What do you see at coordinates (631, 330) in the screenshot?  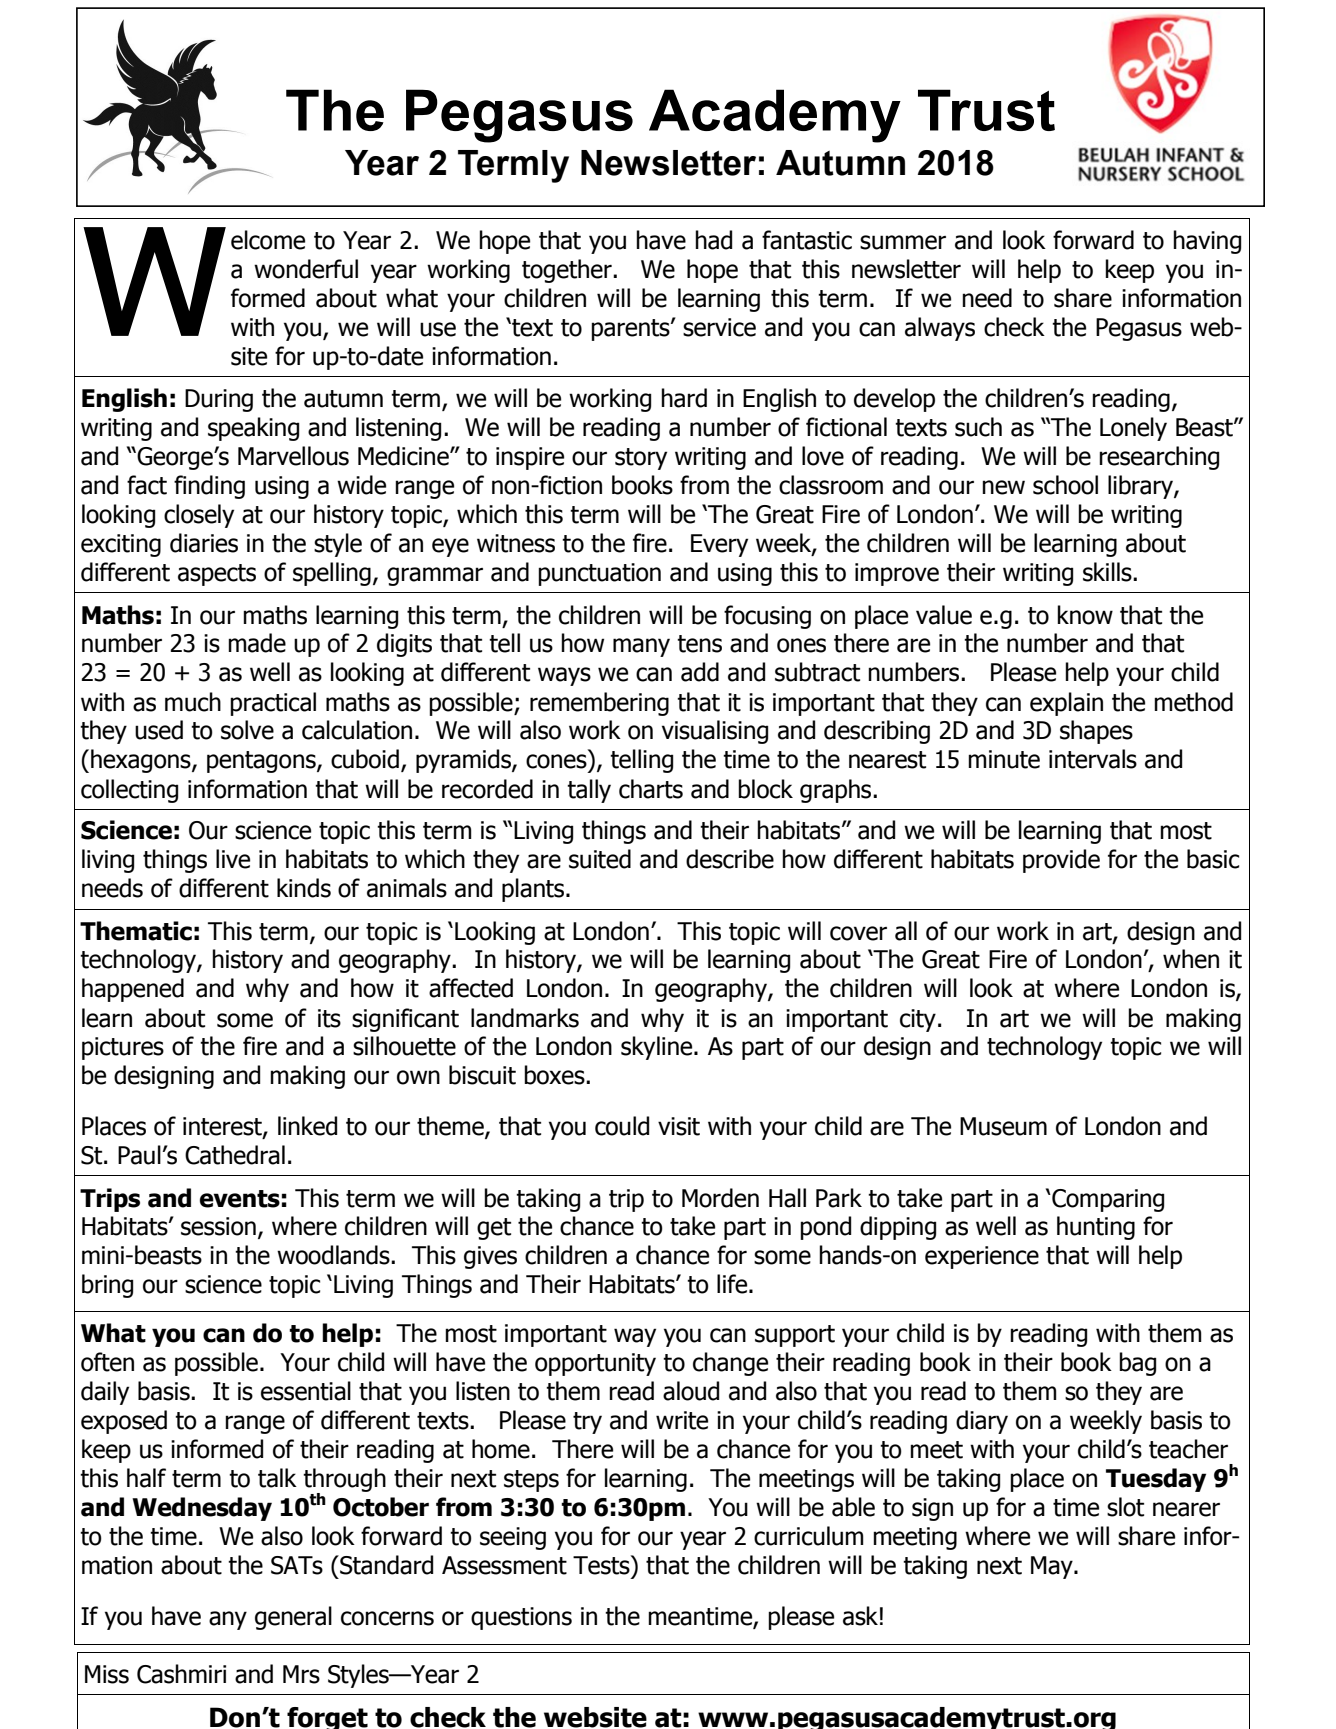 I see `parents` at bounding box center [631, 330].
